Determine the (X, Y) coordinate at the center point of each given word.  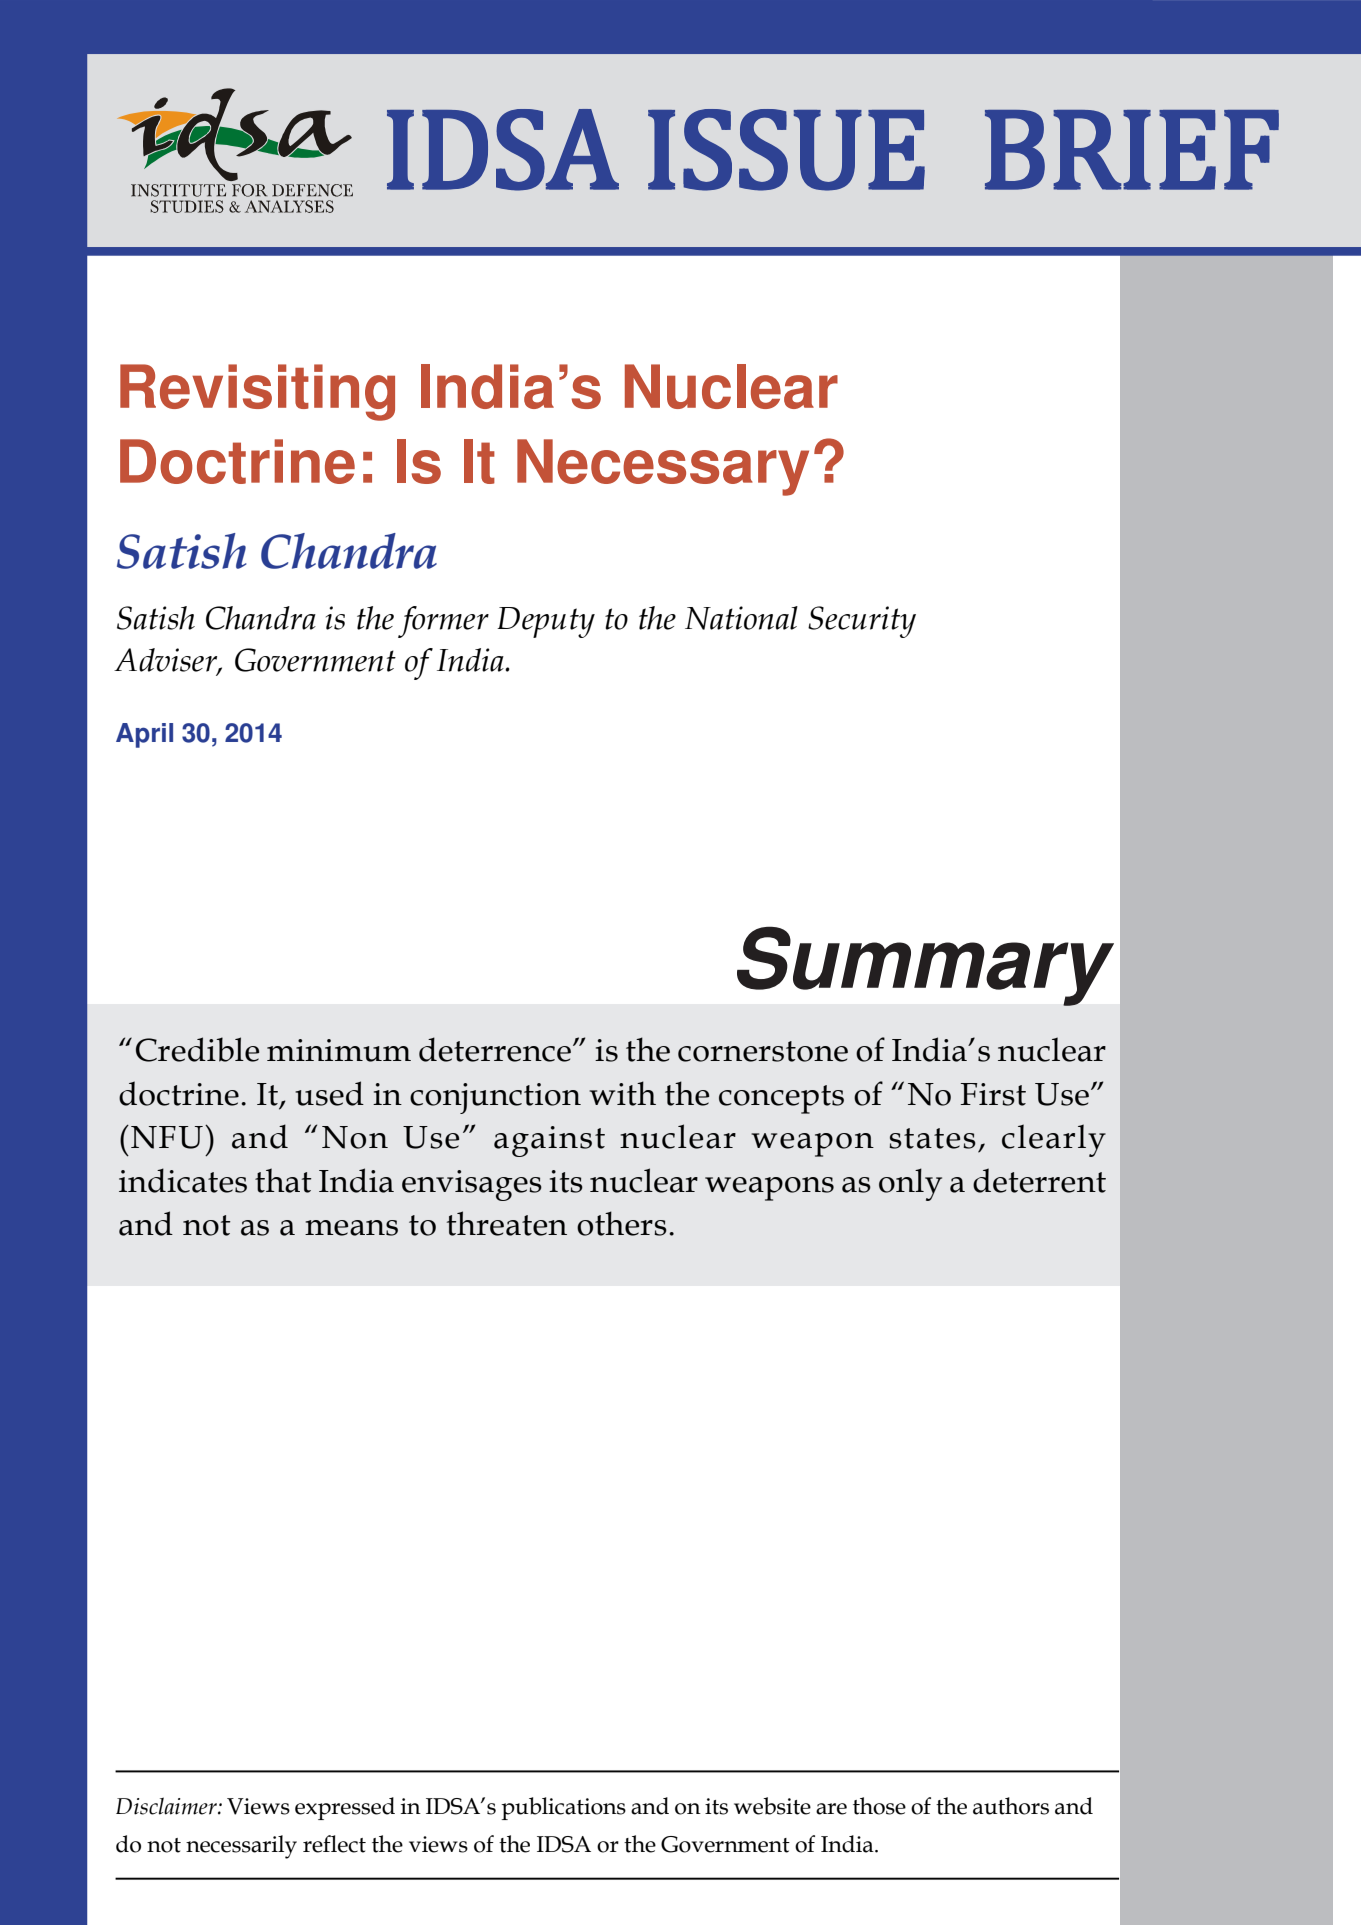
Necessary (663, 467)
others (622, 1223)
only (910, 1184)
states (932, 1138)
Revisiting (257, 392)
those (879, 1806)
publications (563, 1808)
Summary (925, 966)
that (283, 1180)
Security (862, 622)
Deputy (546, 622)
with (622, 1093)
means (351, 1228)
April (144, 735)
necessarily (241, 1847)
